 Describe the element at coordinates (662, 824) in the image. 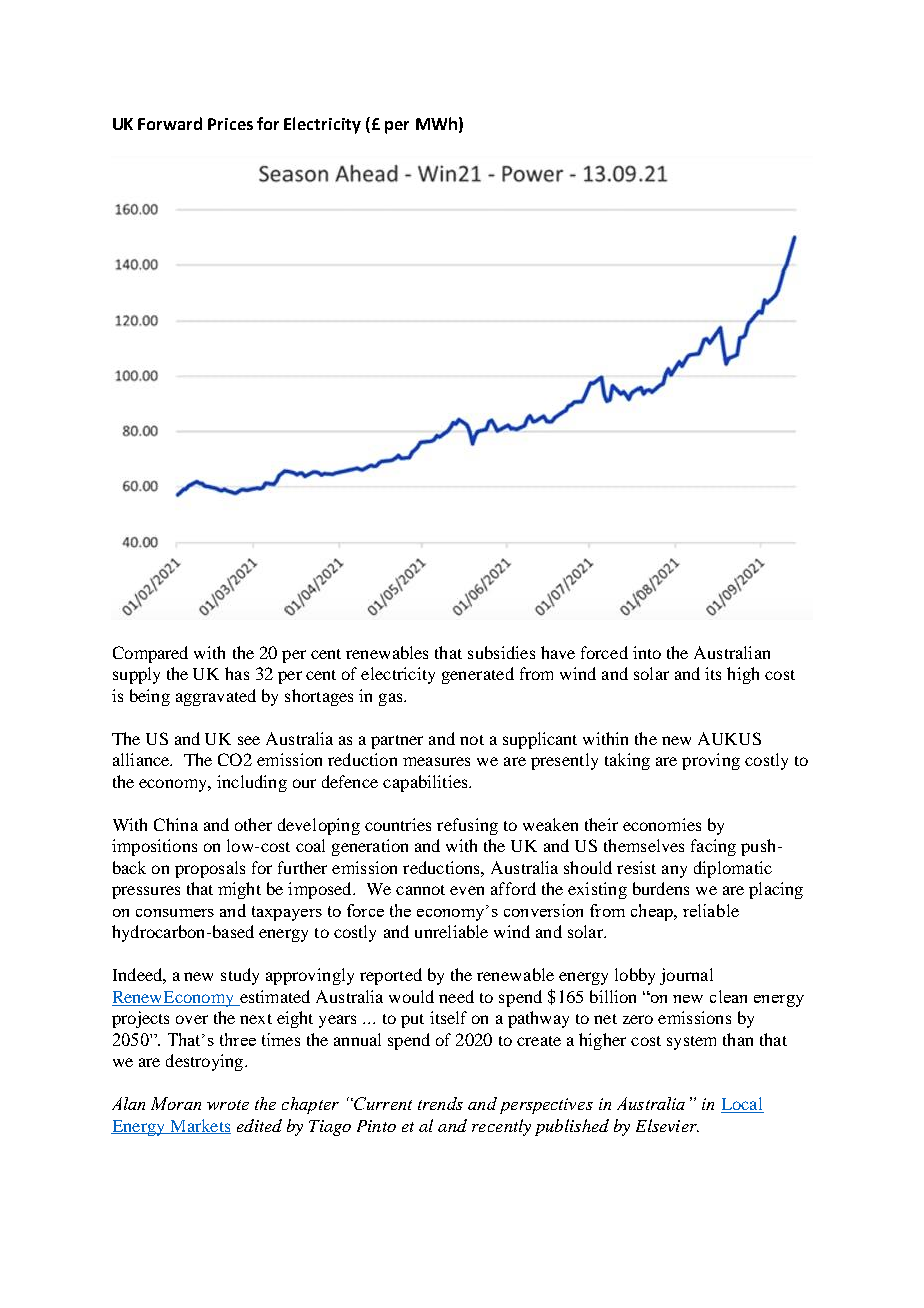

I see `economies` at that location.
